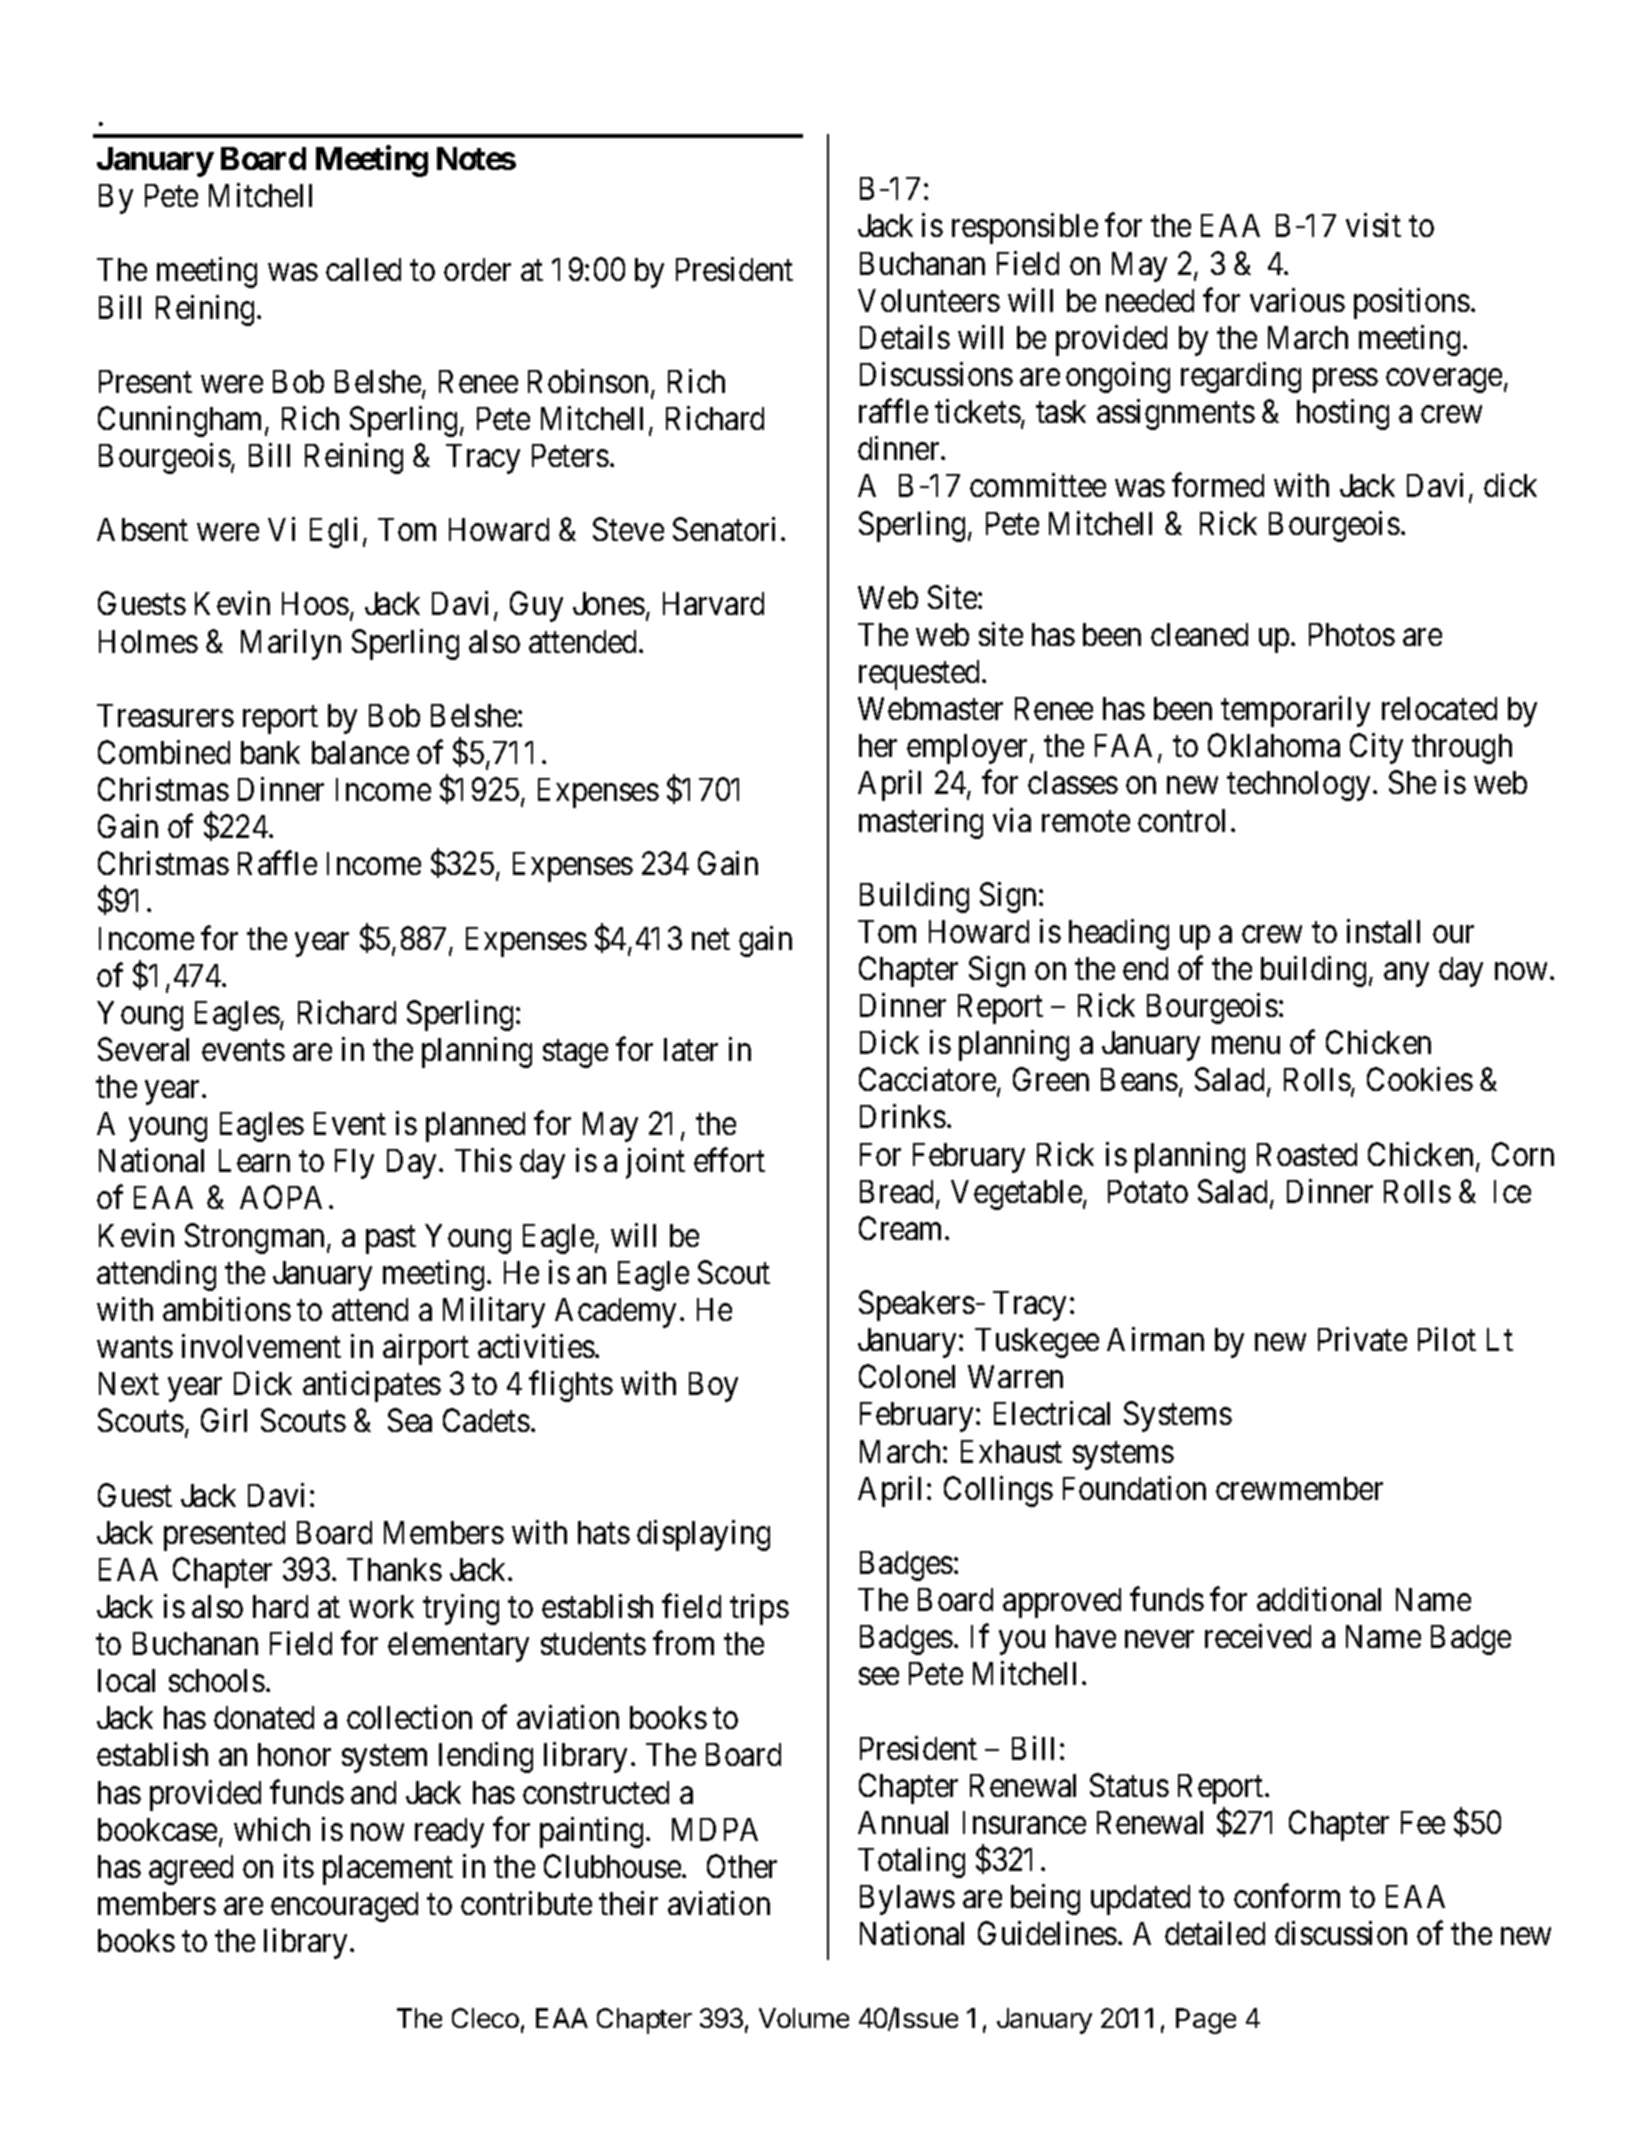  I want to click on encouraged, so click(344, 1907).
